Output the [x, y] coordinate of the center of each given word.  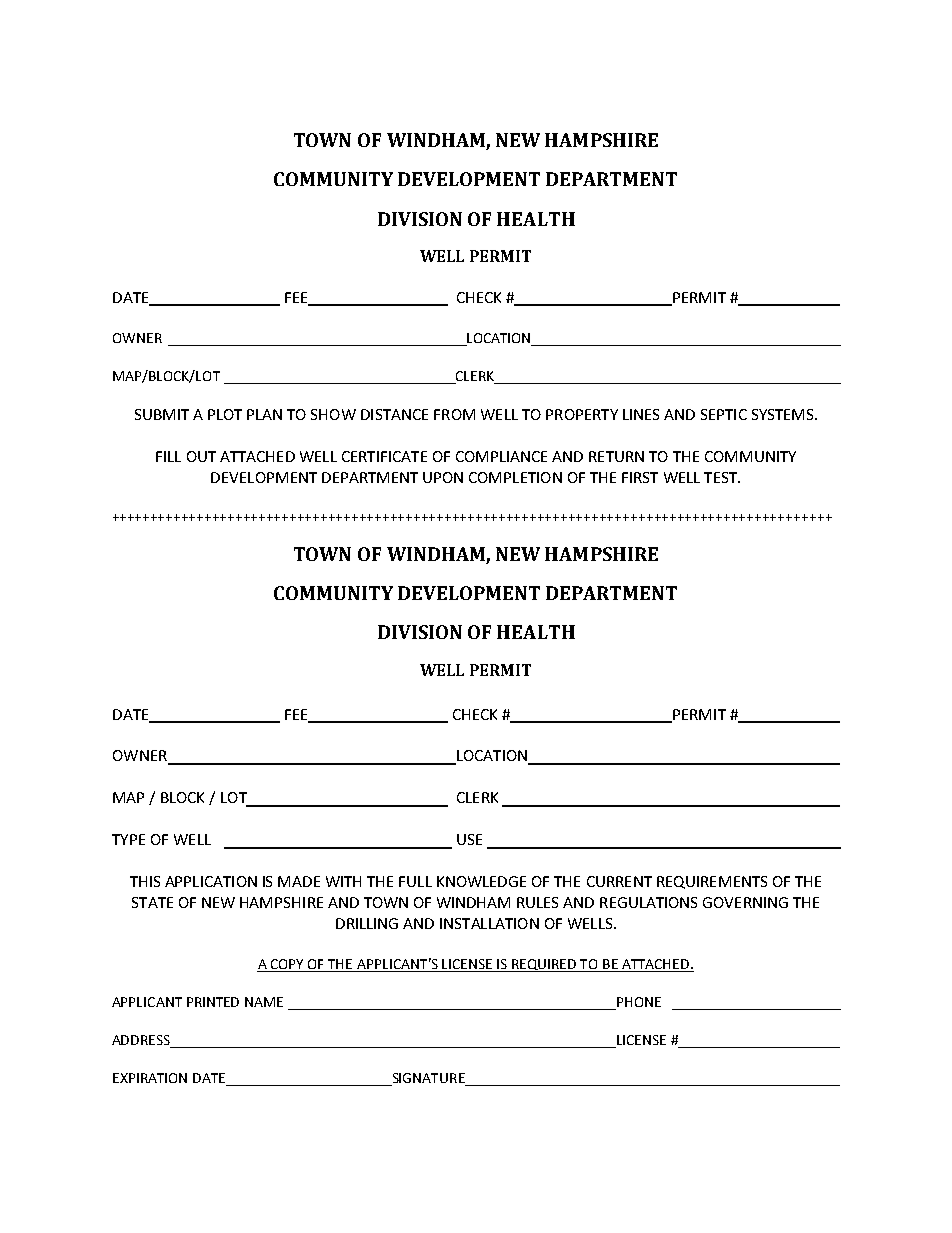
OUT [201, 456]
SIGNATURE [428, 1079]
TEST [722, 477]
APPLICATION [211, 881]
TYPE [128, 839]
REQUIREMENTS [712, 882]
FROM [454, 414]
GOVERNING [745, 902]
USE [469, 839]
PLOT [225, 414]
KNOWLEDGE [481, 881]
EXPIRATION [150, 1078]
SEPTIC [724, 414]
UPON [443, 477]
